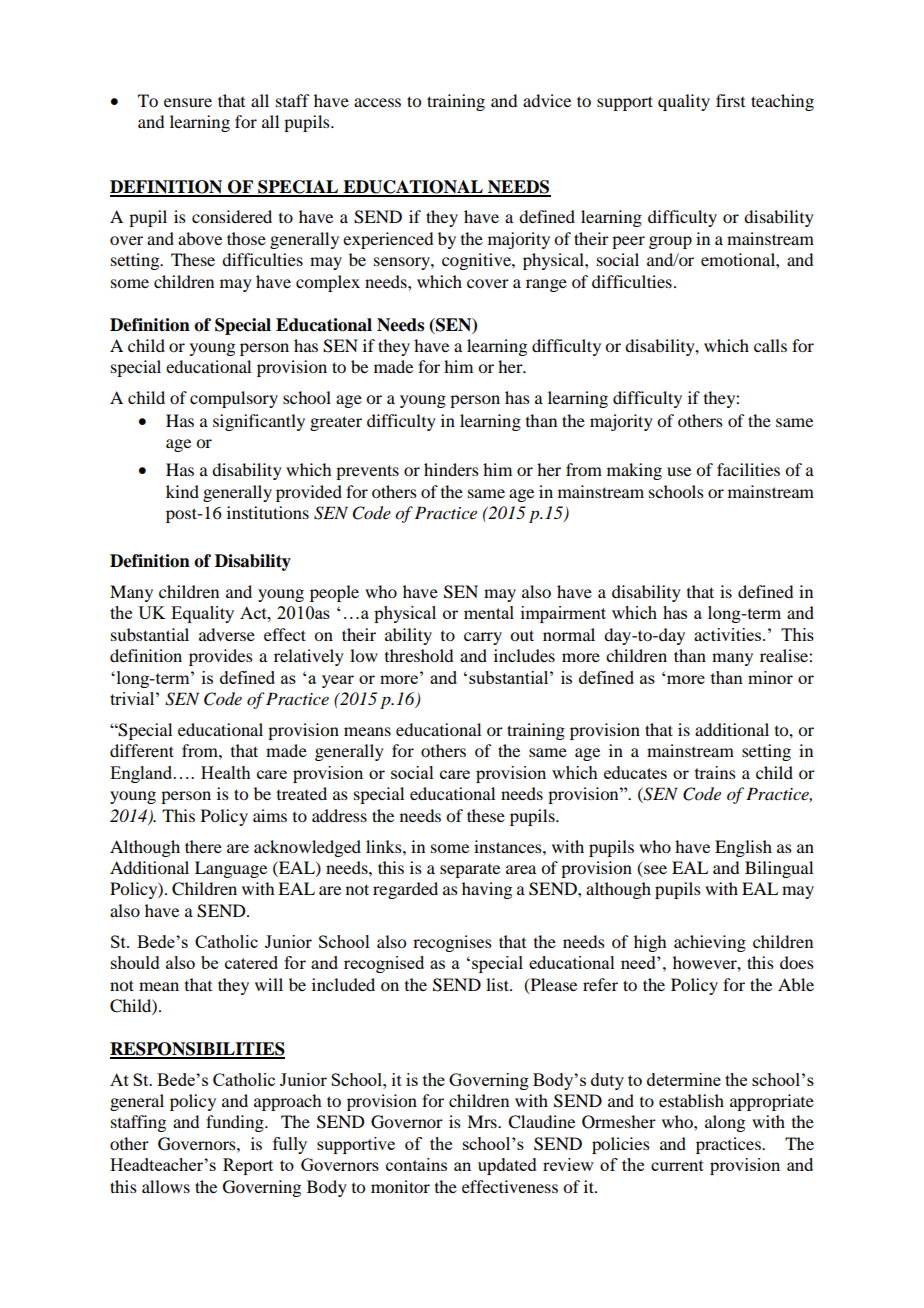  I want to click on Report, so click(248, 1166).
